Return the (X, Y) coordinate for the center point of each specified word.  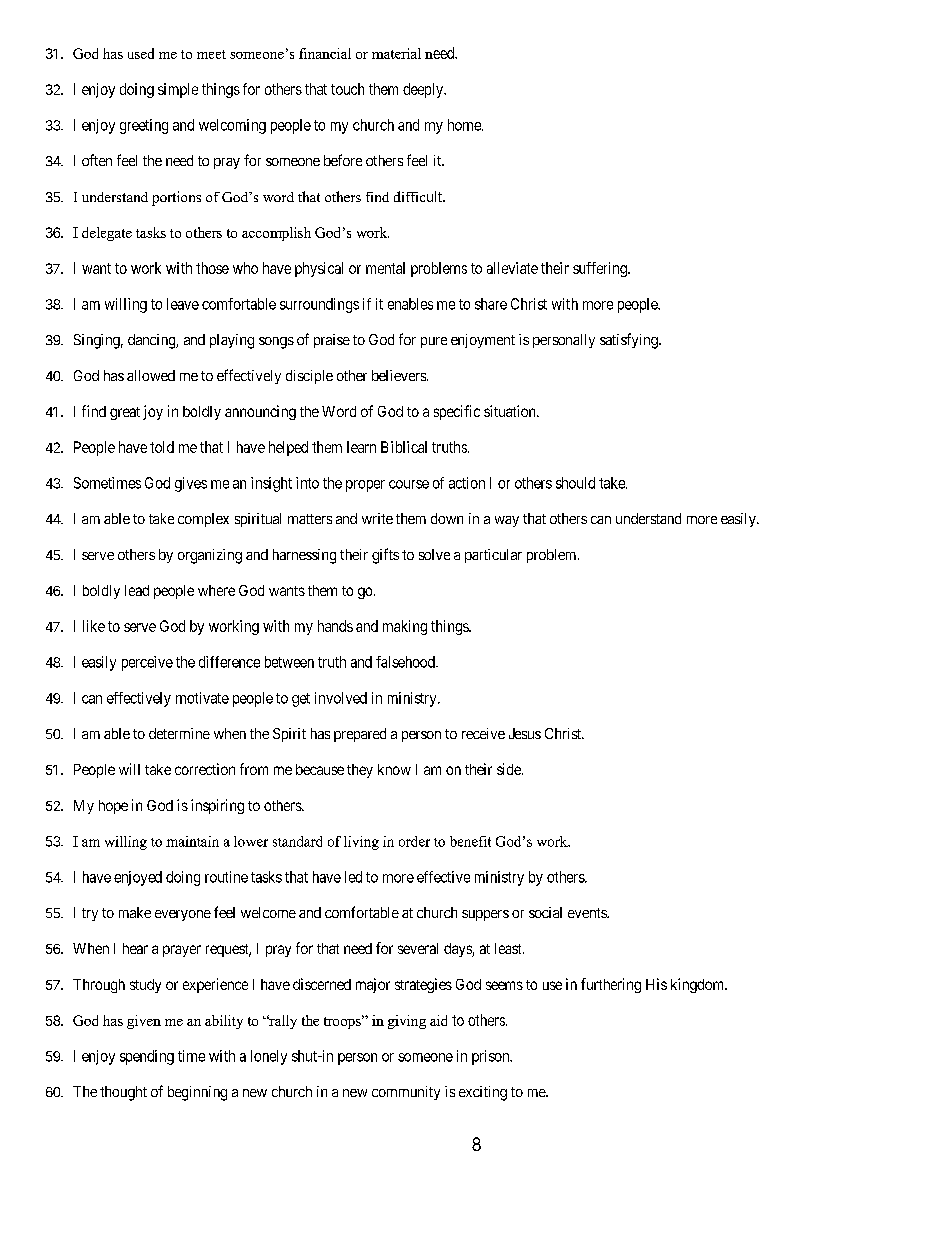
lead (137, 590)
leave (183, 304)
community (406, 1093)
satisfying (630, 341)
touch (347, 89)
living (361, 843)
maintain (192, 841)
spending (147, 1057)
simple (178, 90)
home (465, 125)
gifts (385, 556)
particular (493, 556)
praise (332, 341)
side (510, 769)
